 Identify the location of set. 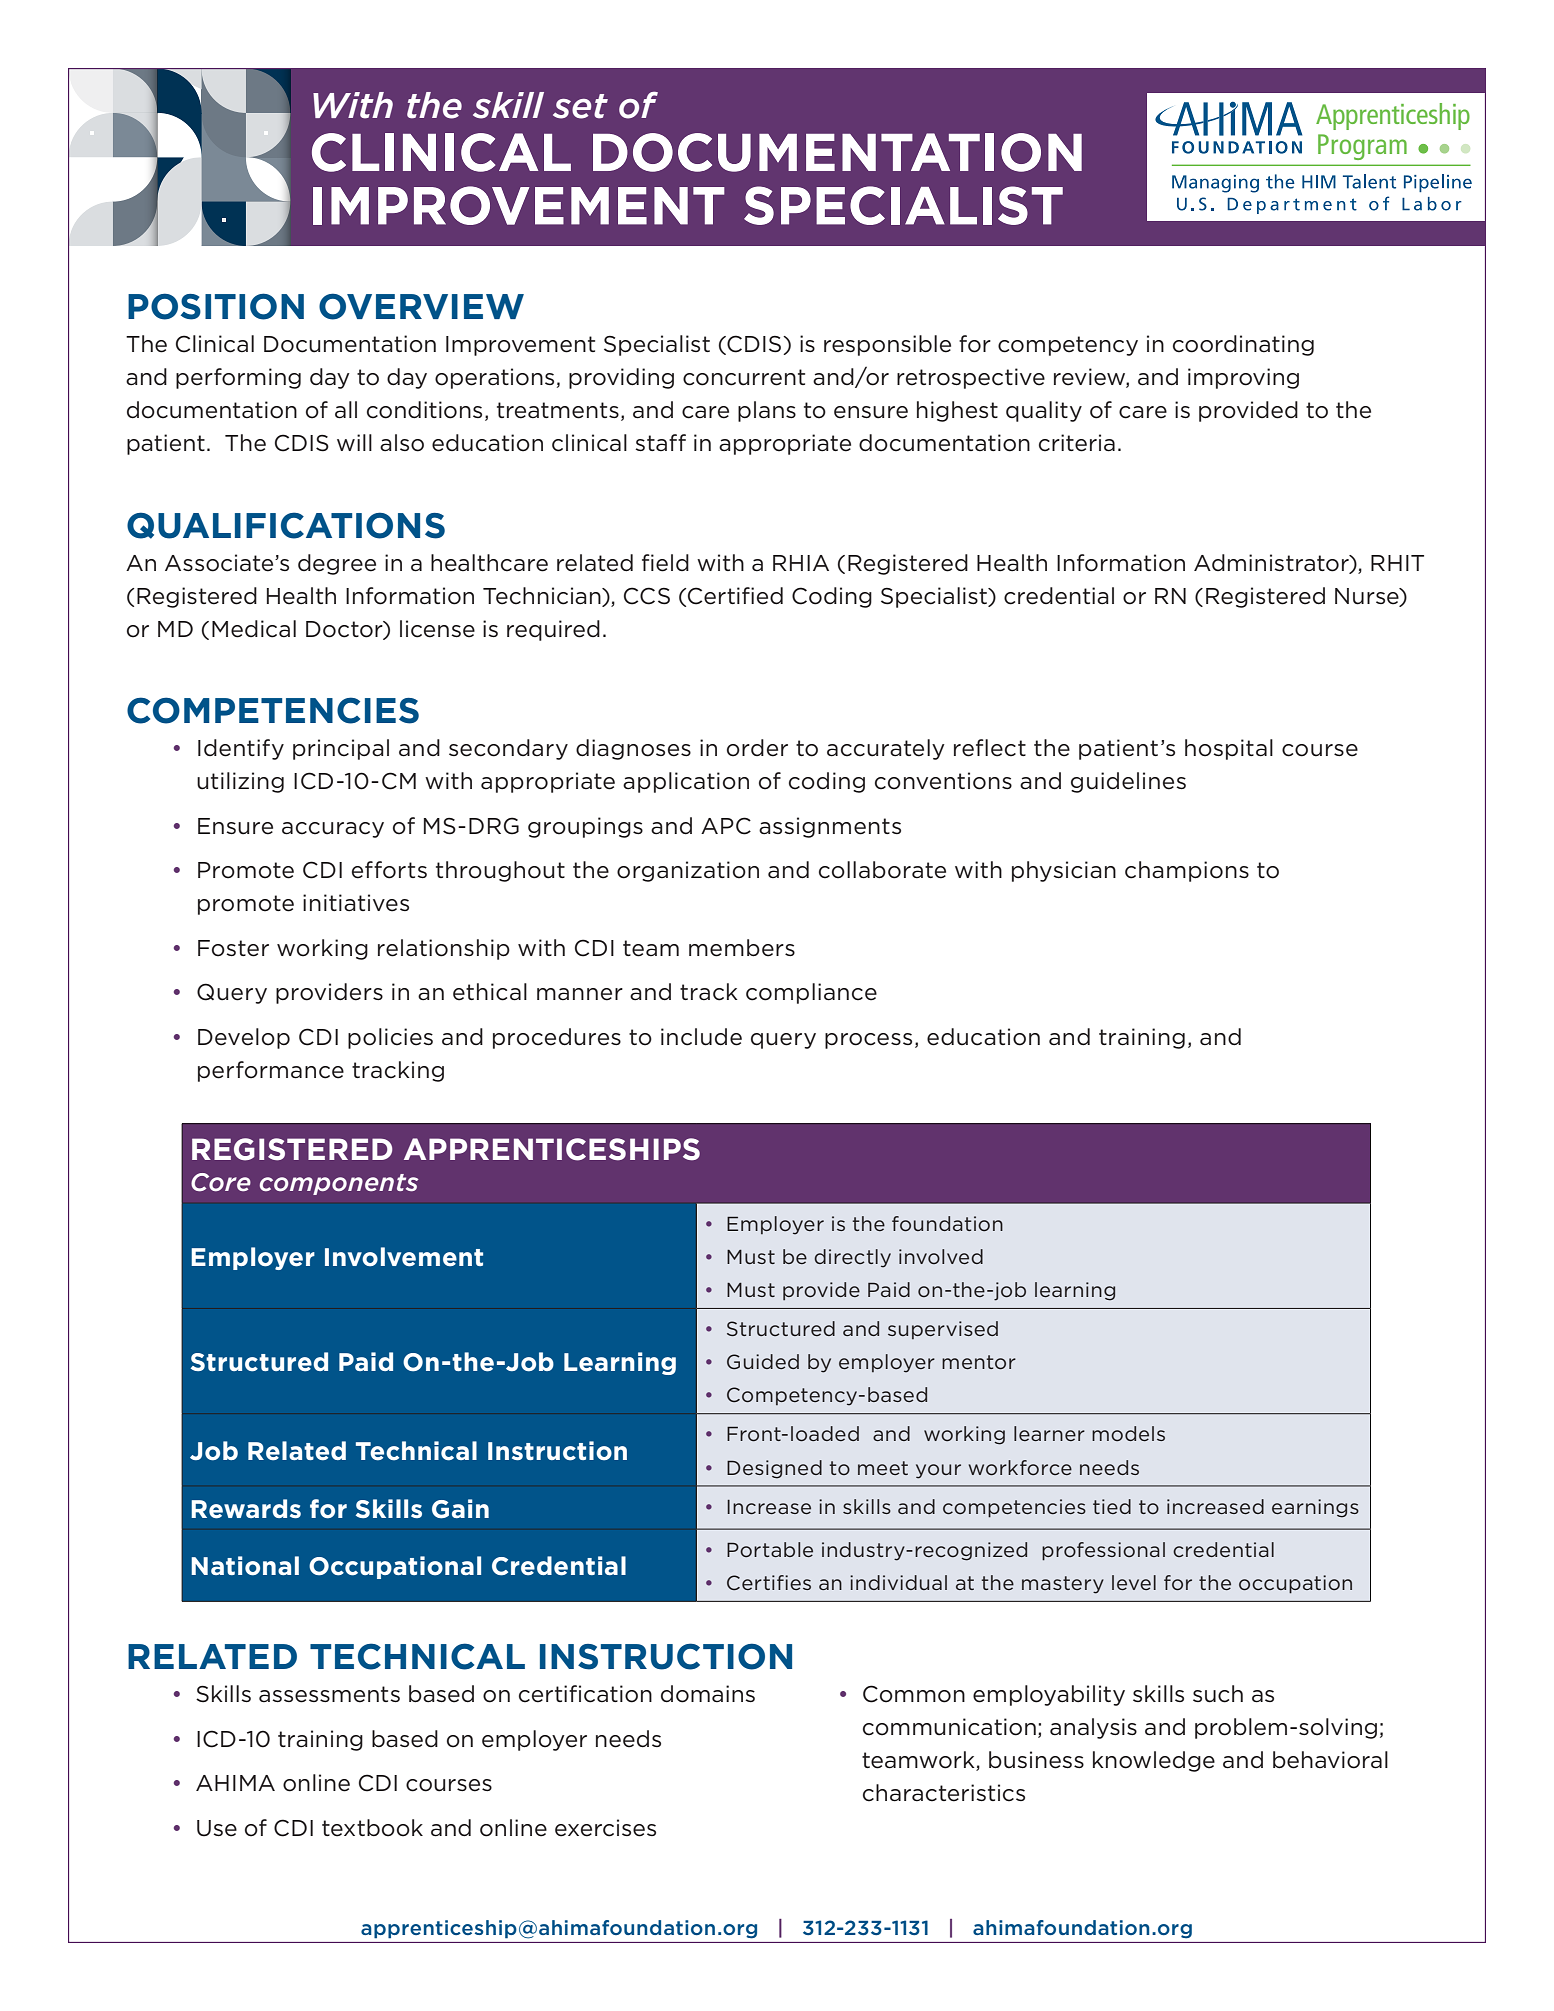
(580, 106).
